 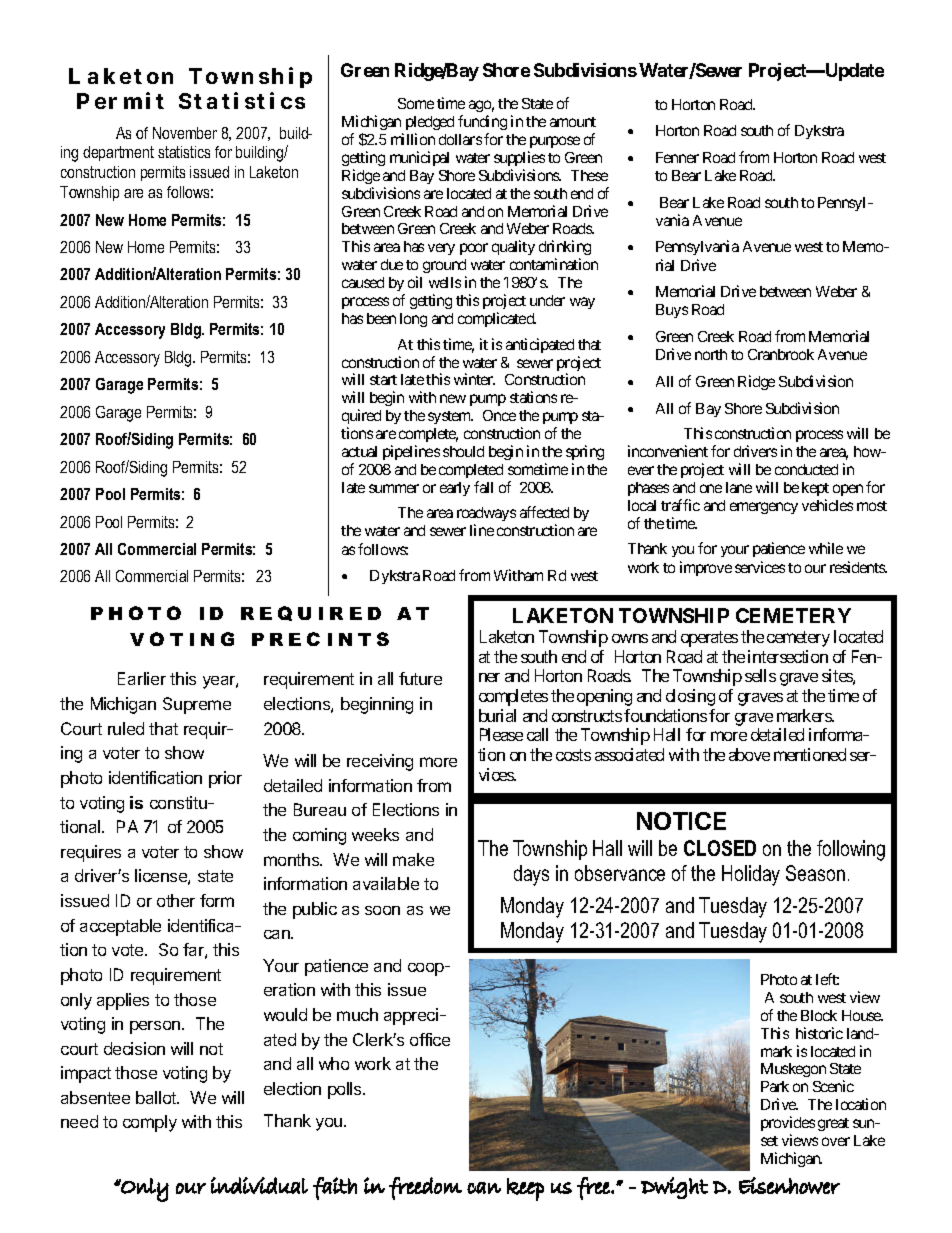 I want to click on future, so click(x=420, y=678).
